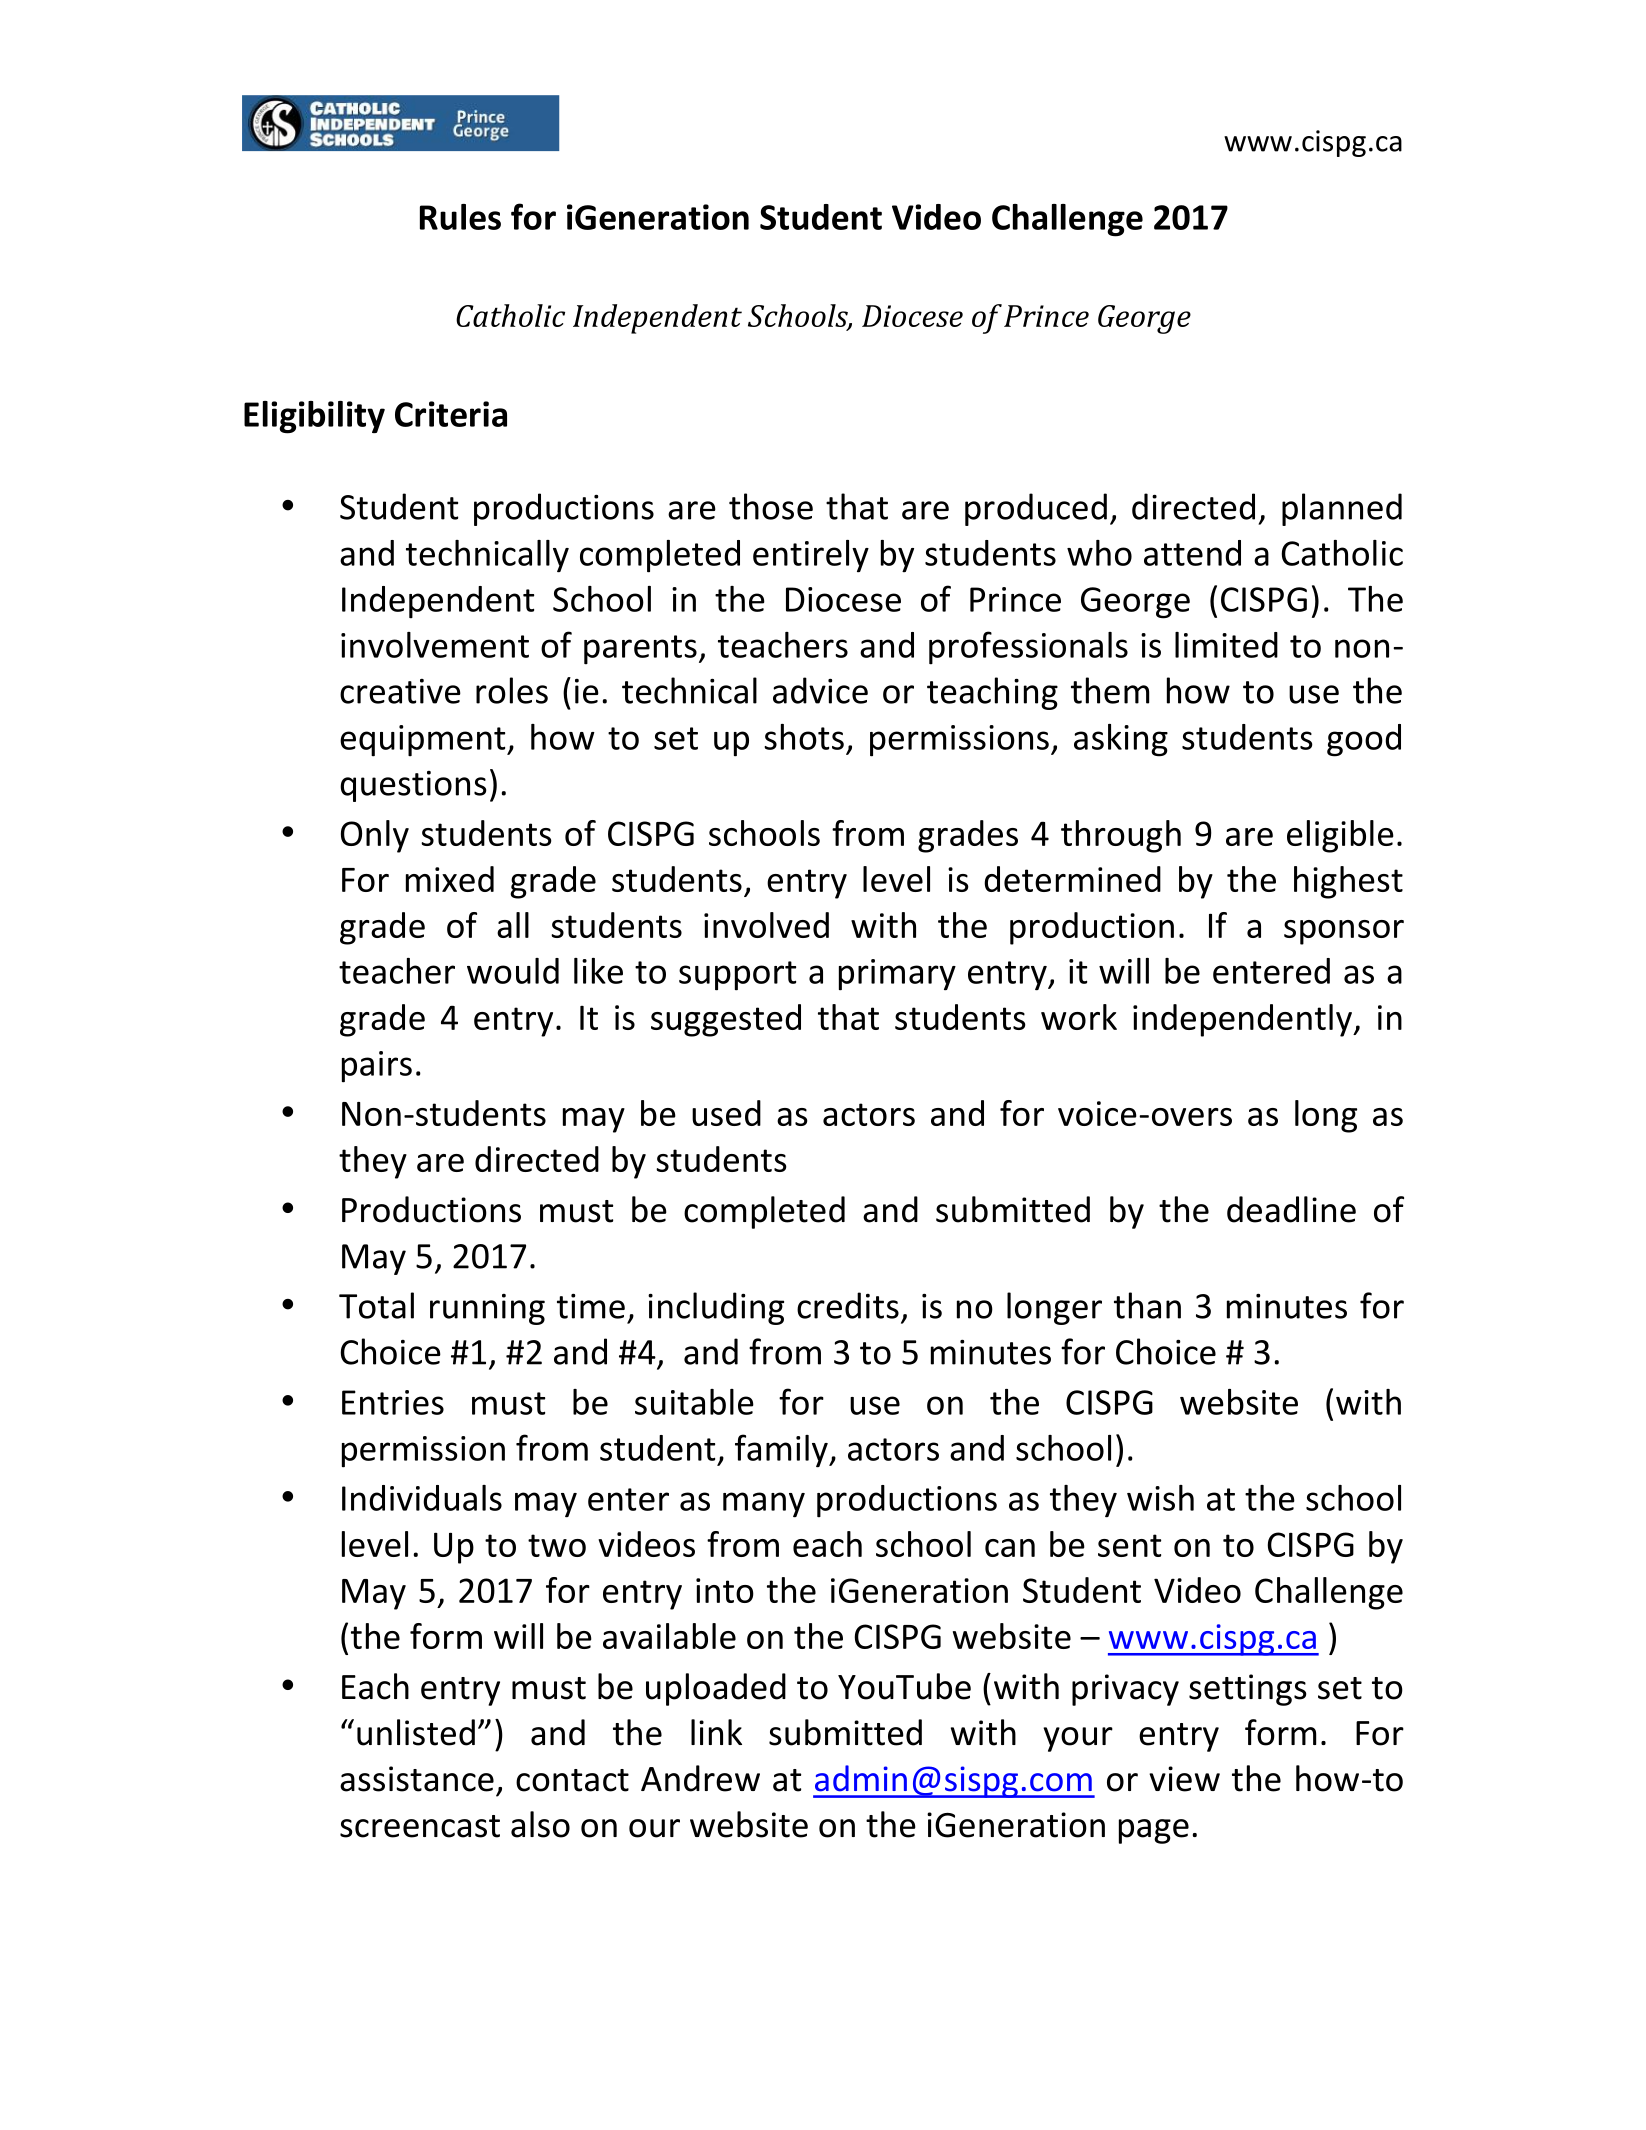  I want to click on assistance, so click(417, 1779).
